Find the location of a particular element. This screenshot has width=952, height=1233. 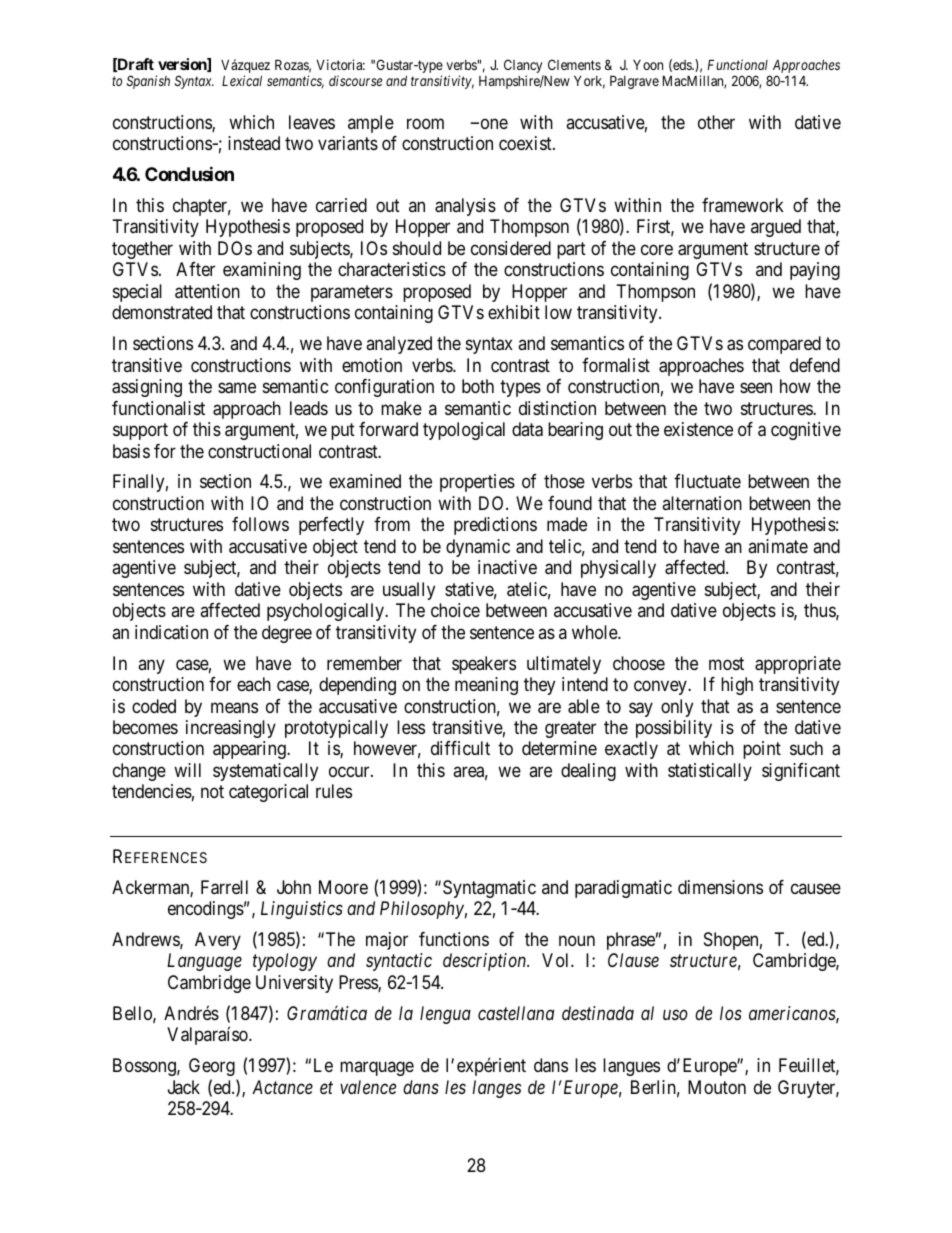

Lexical is located at coordinates (242, 80).
